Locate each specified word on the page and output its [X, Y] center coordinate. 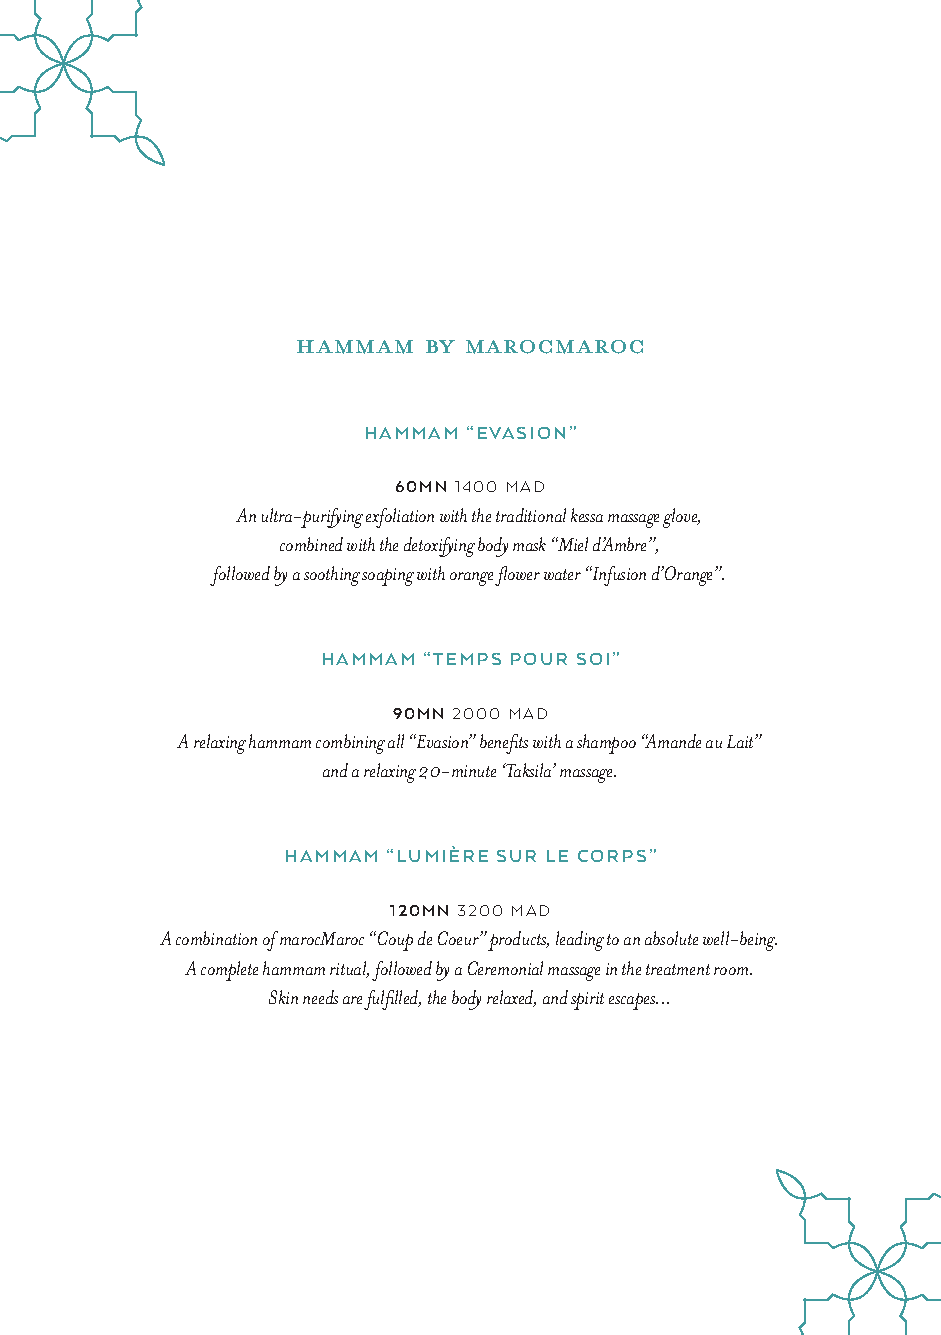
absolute [671, 938]
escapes [633, 1001]
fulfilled [392, 1000]
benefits [504, 744]
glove [681, 518]
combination [216, 938]
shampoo [606, 744]
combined [311, 544]
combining [350, 744]
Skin [283, 997]
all [396, 741]
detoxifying [439, 547]
